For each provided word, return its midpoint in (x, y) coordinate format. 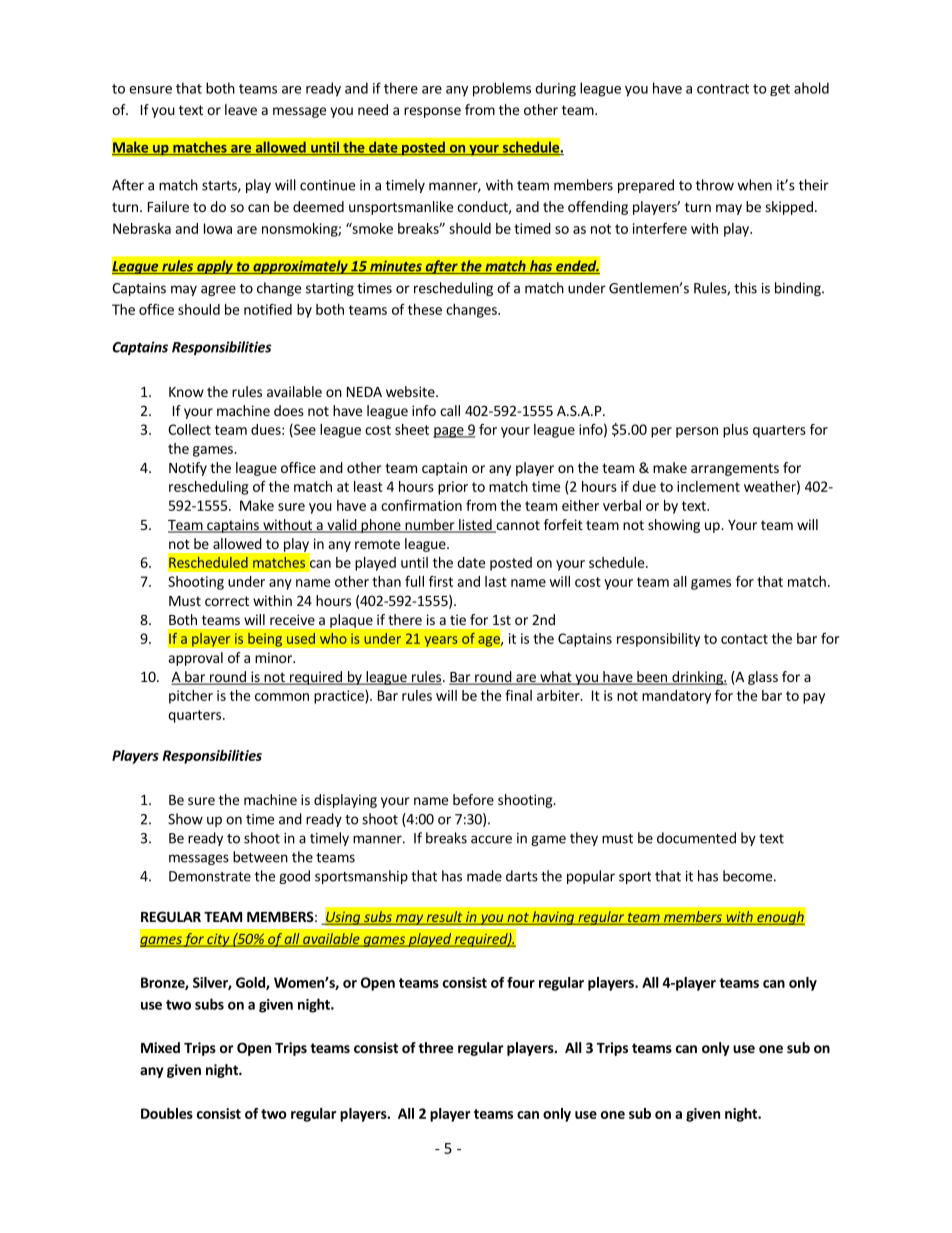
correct (227, 601)
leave (241, 109)
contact (744, 639)
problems (502, 89)
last (496, 581)
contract (723, 89)
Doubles (167, 1113)
